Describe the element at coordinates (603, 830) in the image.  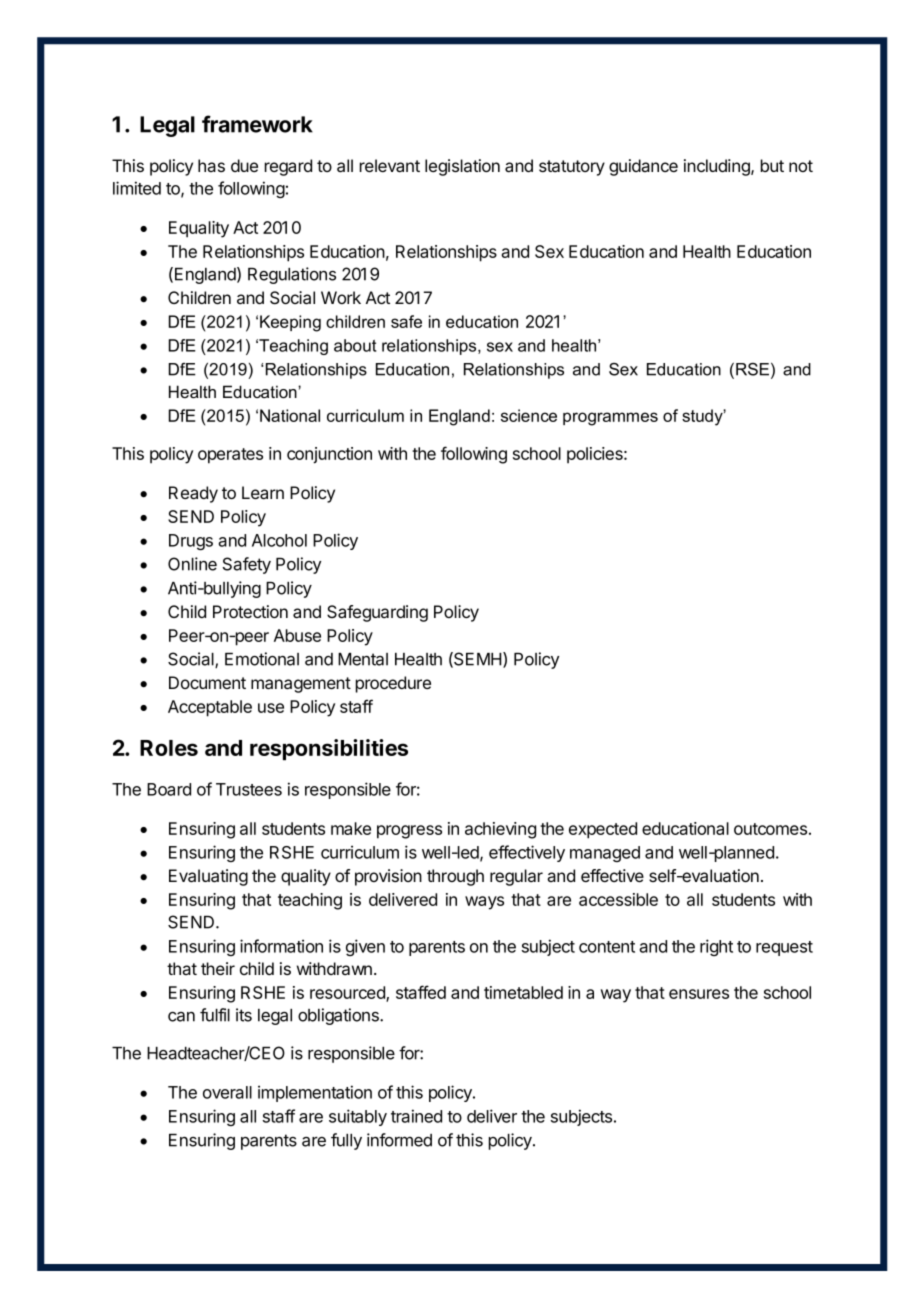
I see `expected` at that location.
